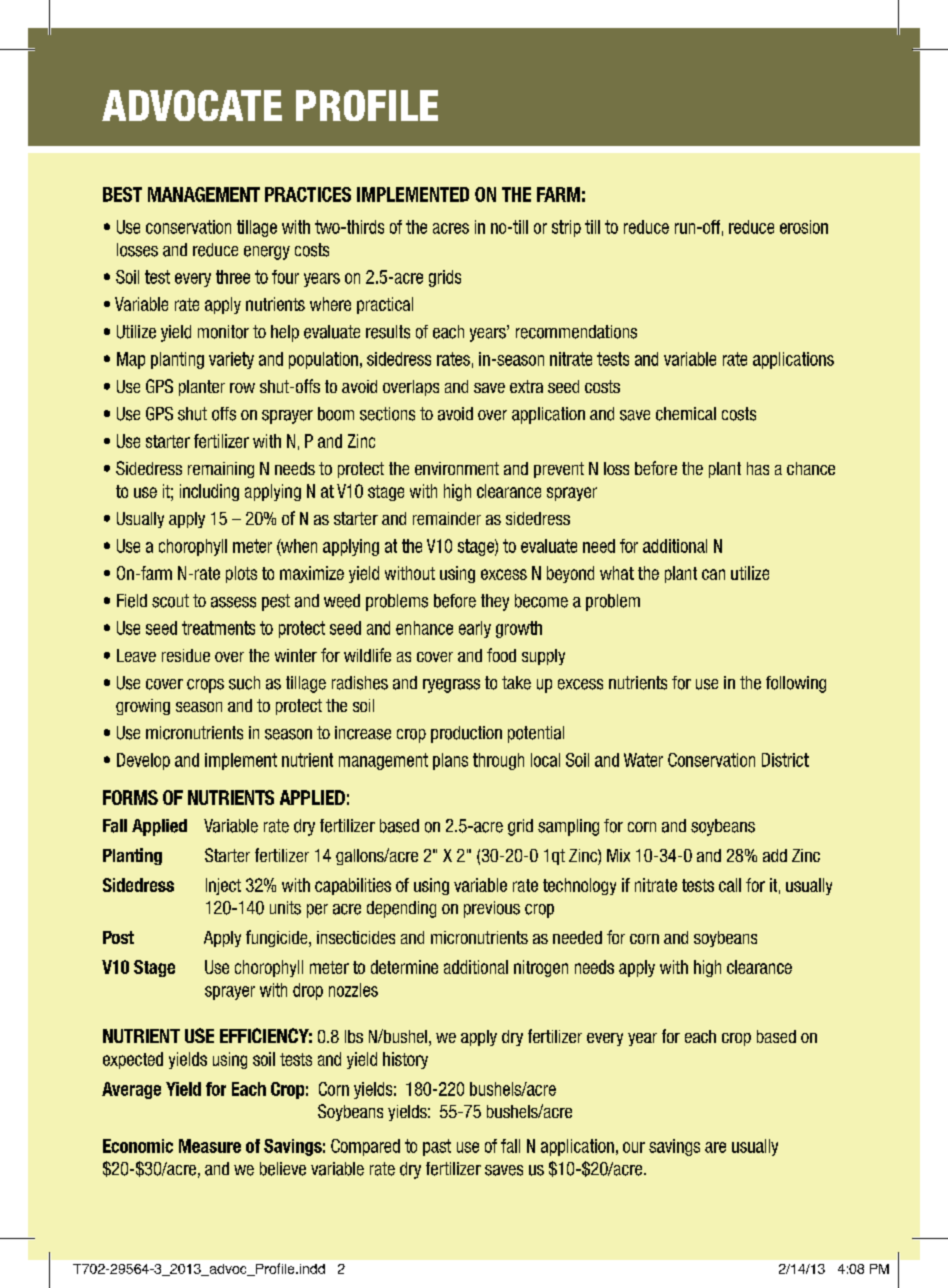 This screenshot has width=948, height=1288. What do you see at coordinates (437, 1147) in the screenshot?
I see `past` at bounding box center [437, 1147].
